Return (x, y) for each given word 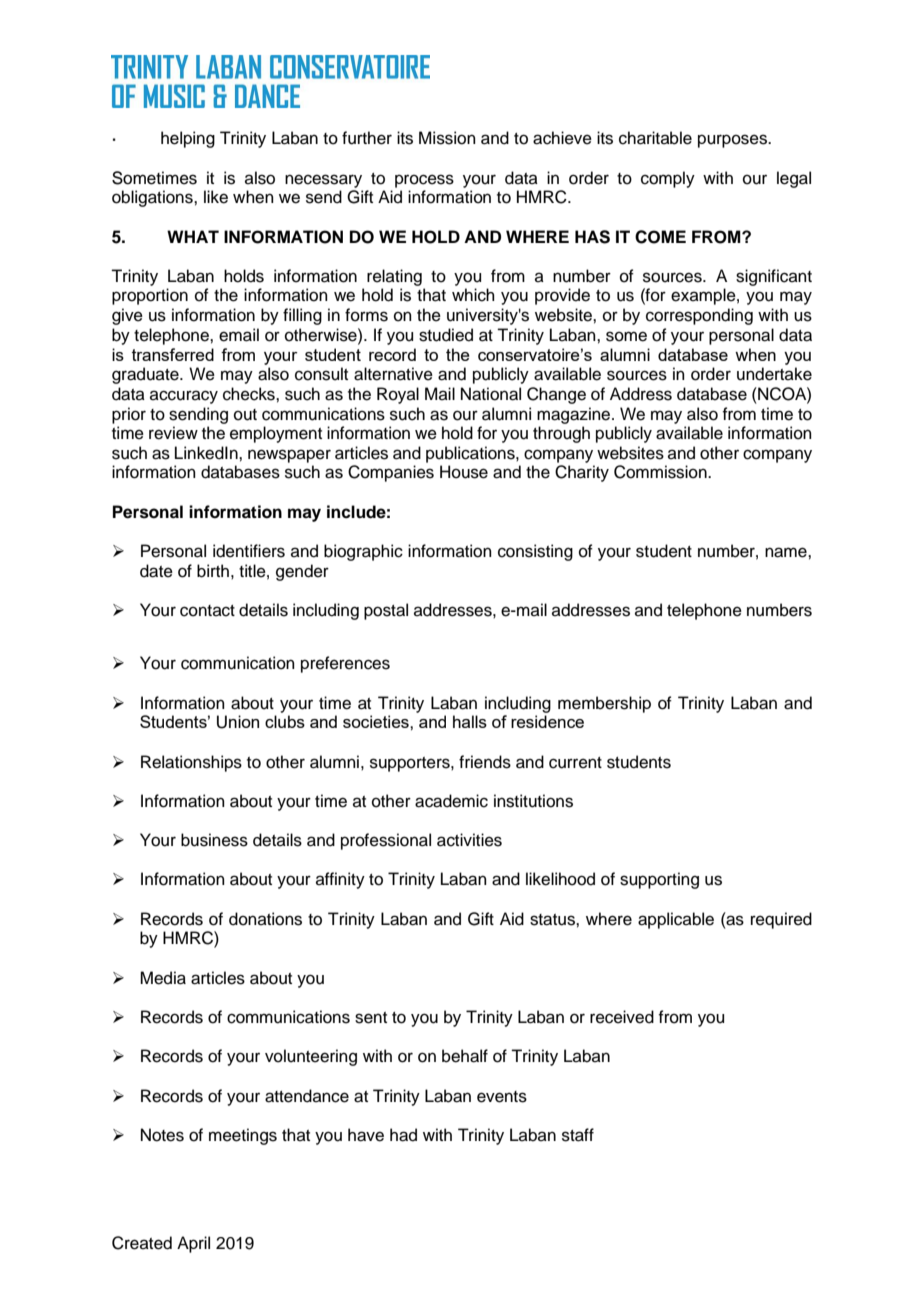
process (424, 181)
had (403, 1135)
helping (188, 139)
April (193, 1244)
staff (578, 1135)
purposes (733, 141)
